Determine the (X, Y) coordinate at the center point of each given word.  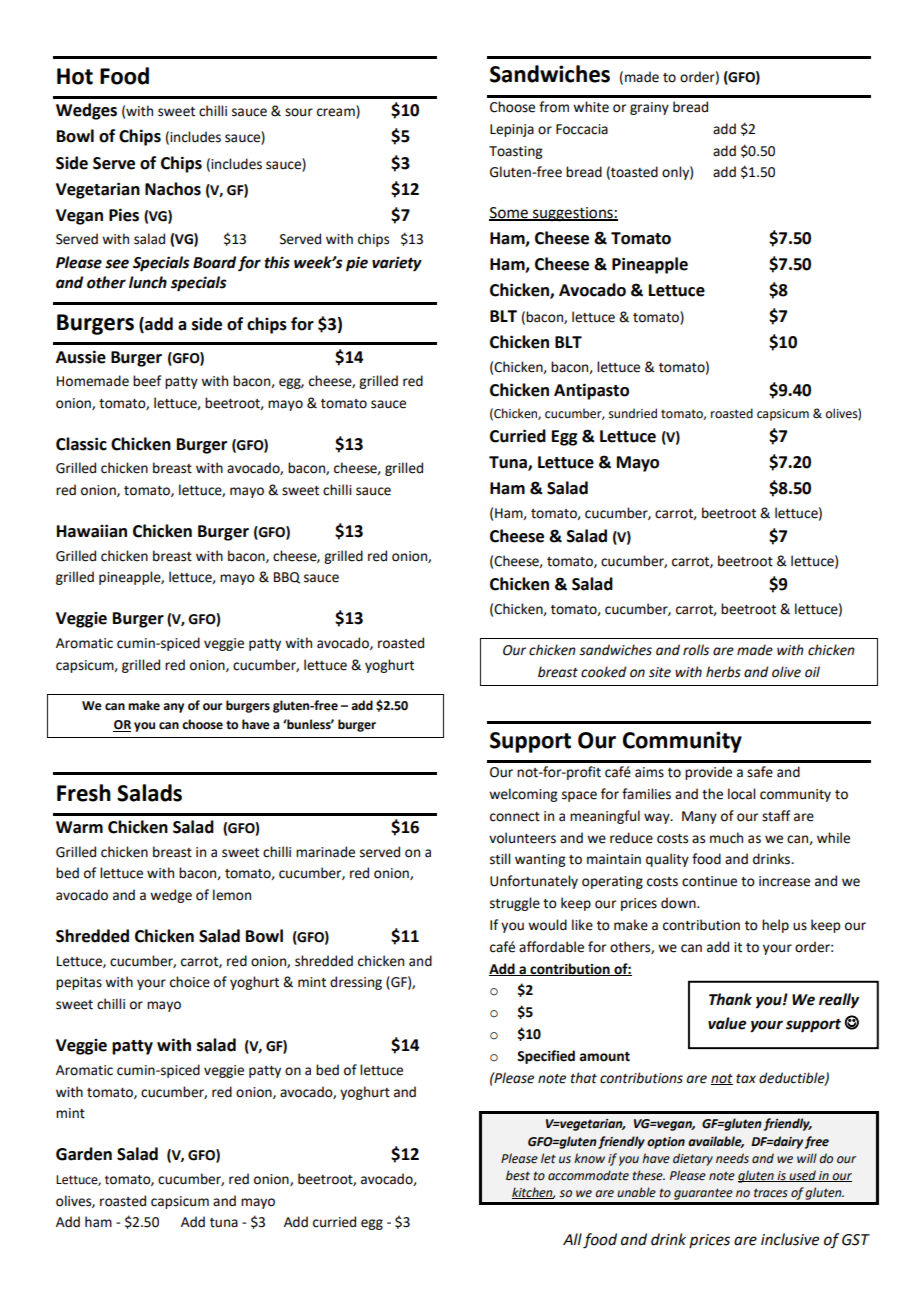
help (775, 926)
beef (147, 381)
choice (190, 982)
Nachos (173, 189)
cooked (603, 672)
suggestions (573, 214)
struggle (515, 904)
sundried (633, 413)
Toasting (515, 152)
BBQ (287, 578)
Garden (84, 1154)
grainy (649, 108)
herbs (723, 672)
